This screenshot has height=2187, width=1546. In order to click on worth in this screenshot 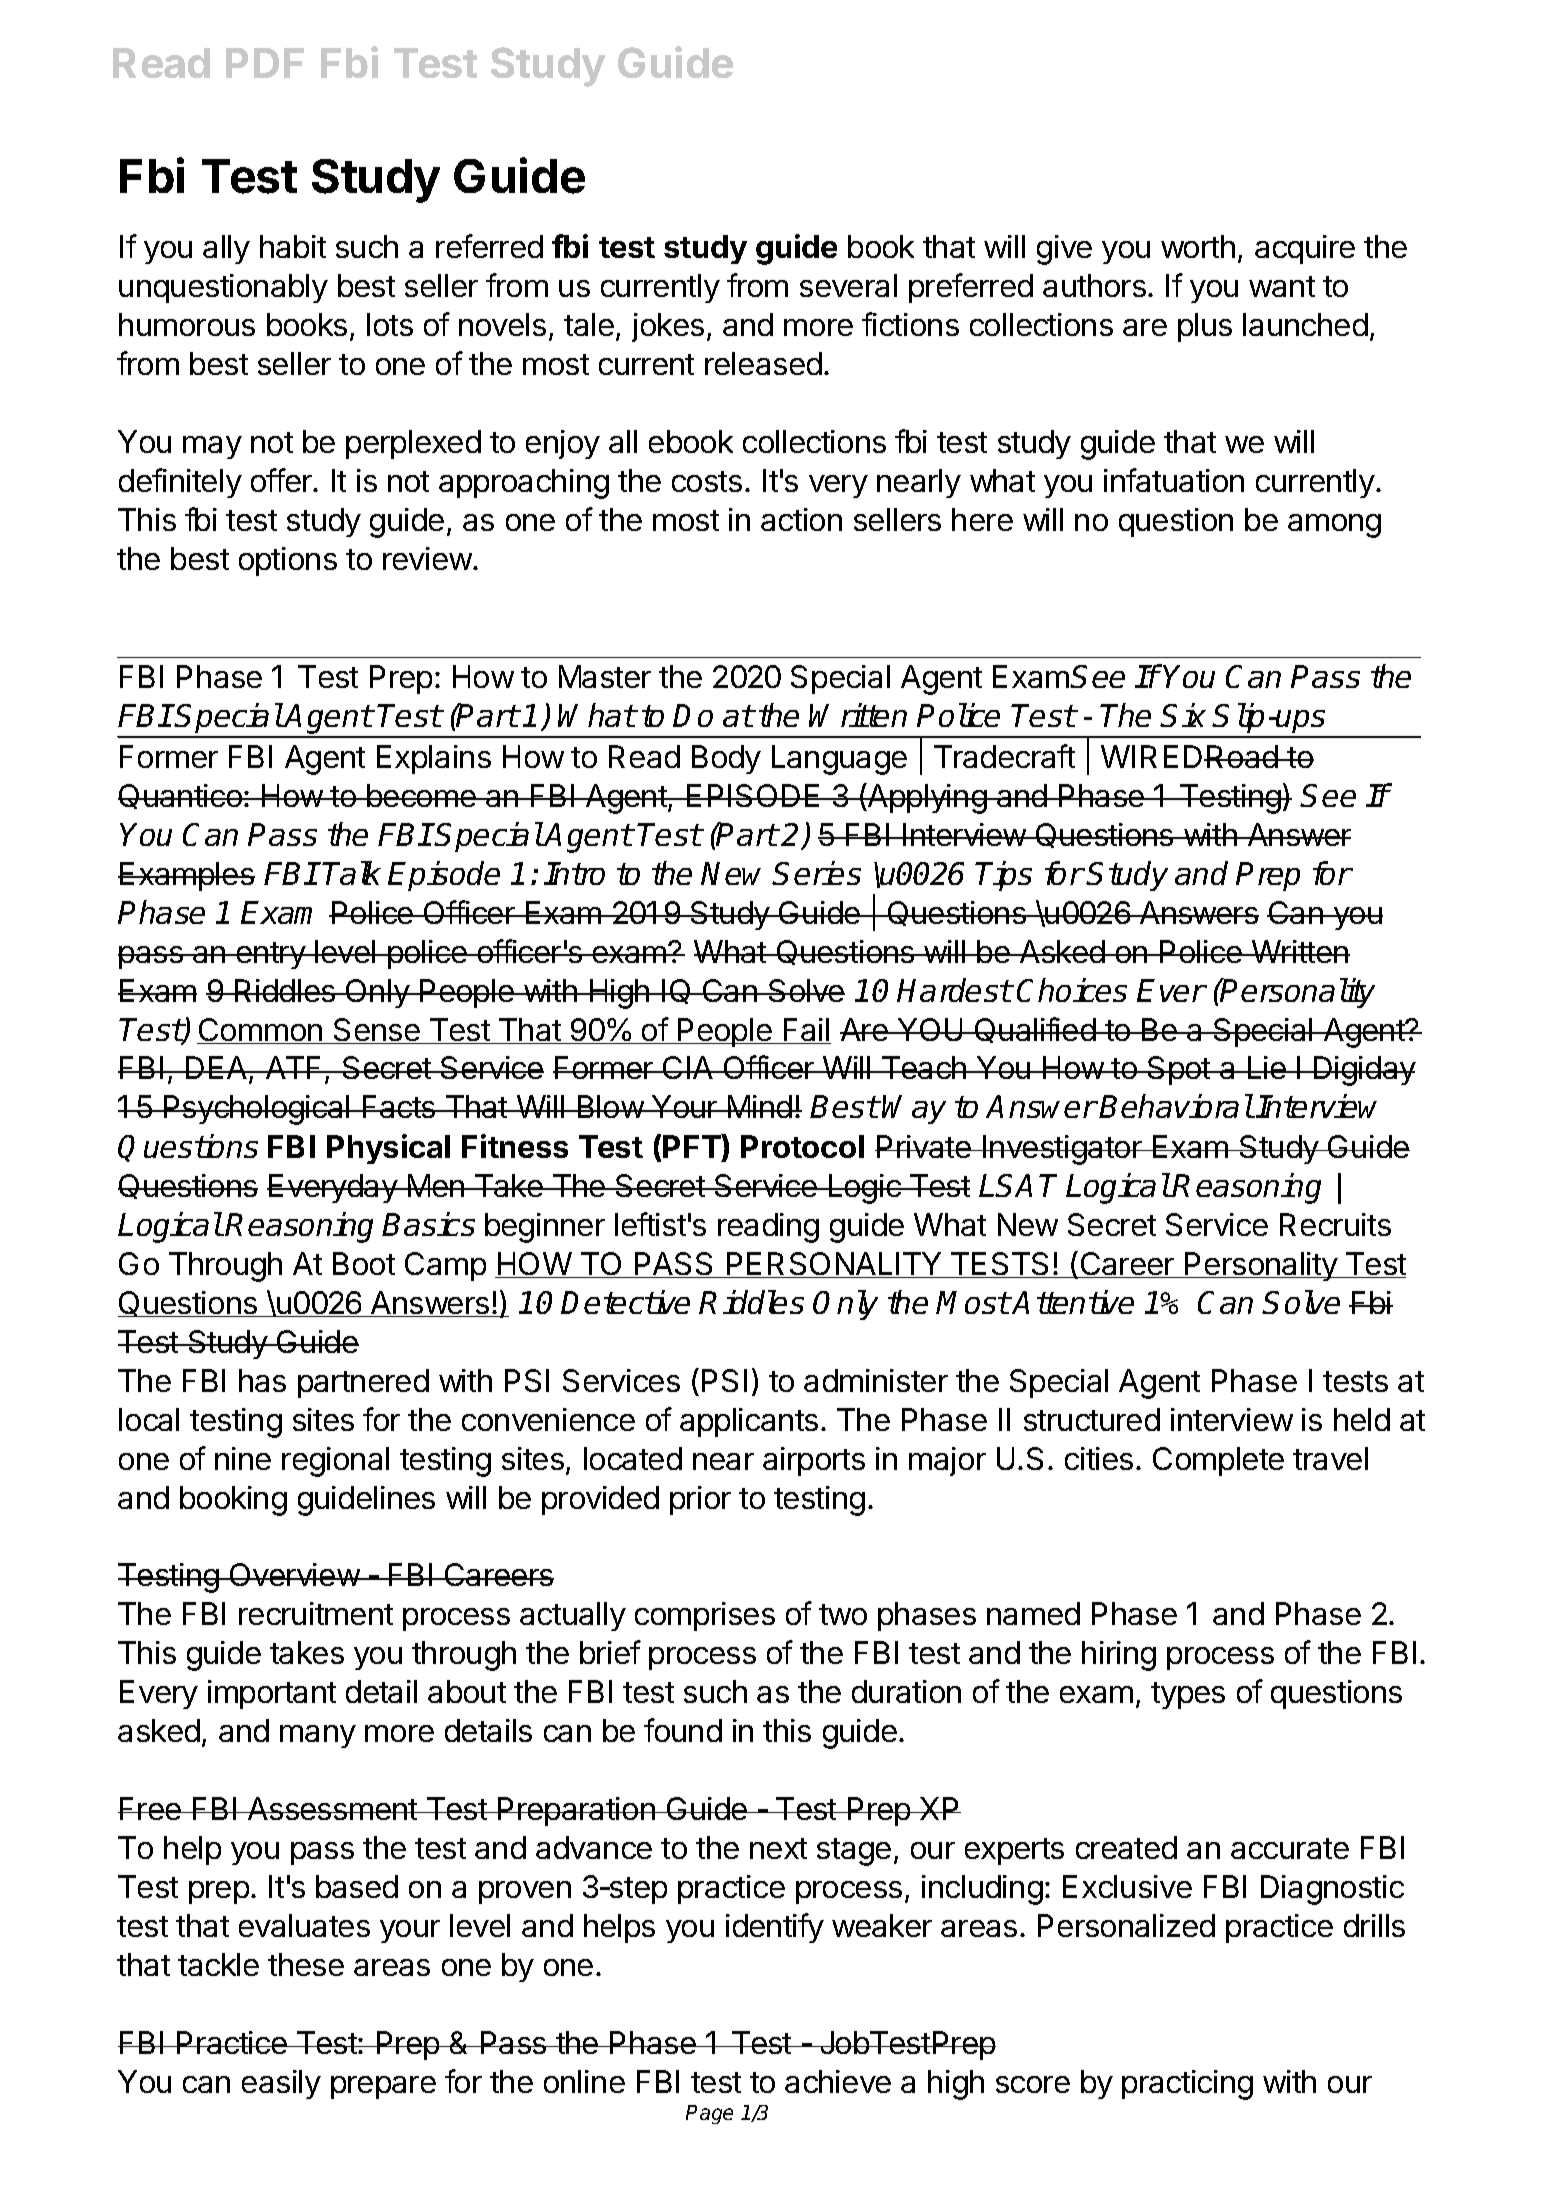, I will do `click(1198, 246)`.
